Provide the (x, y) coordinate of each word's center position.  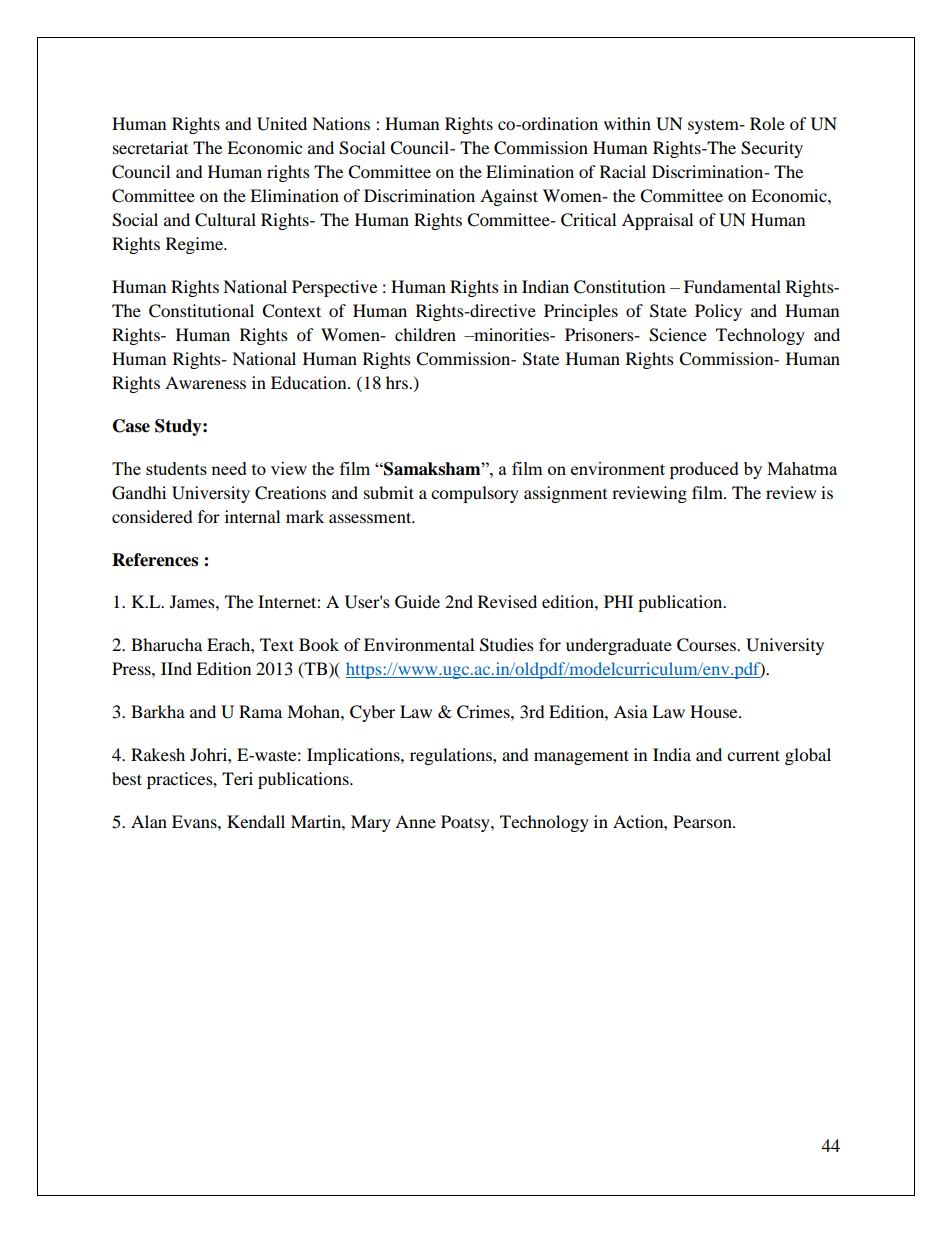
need (229, 468)
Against (509, 197)
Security (772, 149)
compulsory (475, 494)
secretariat (150, 147)
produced (704, 470)
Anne (415, 821)
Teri (237, 778)
